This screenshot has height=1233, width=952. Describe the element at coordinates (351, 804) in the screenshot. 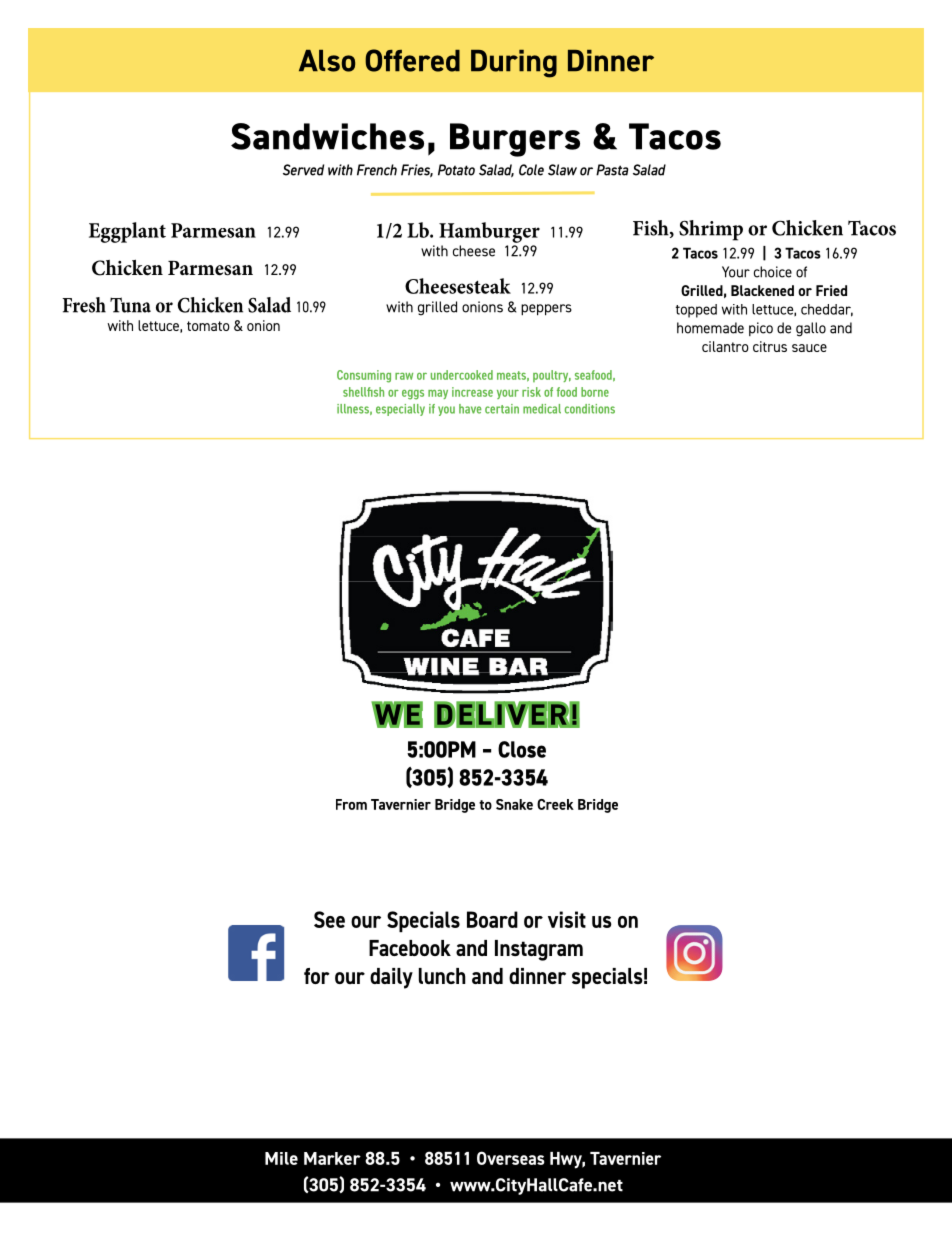

I see `From` at that location.
